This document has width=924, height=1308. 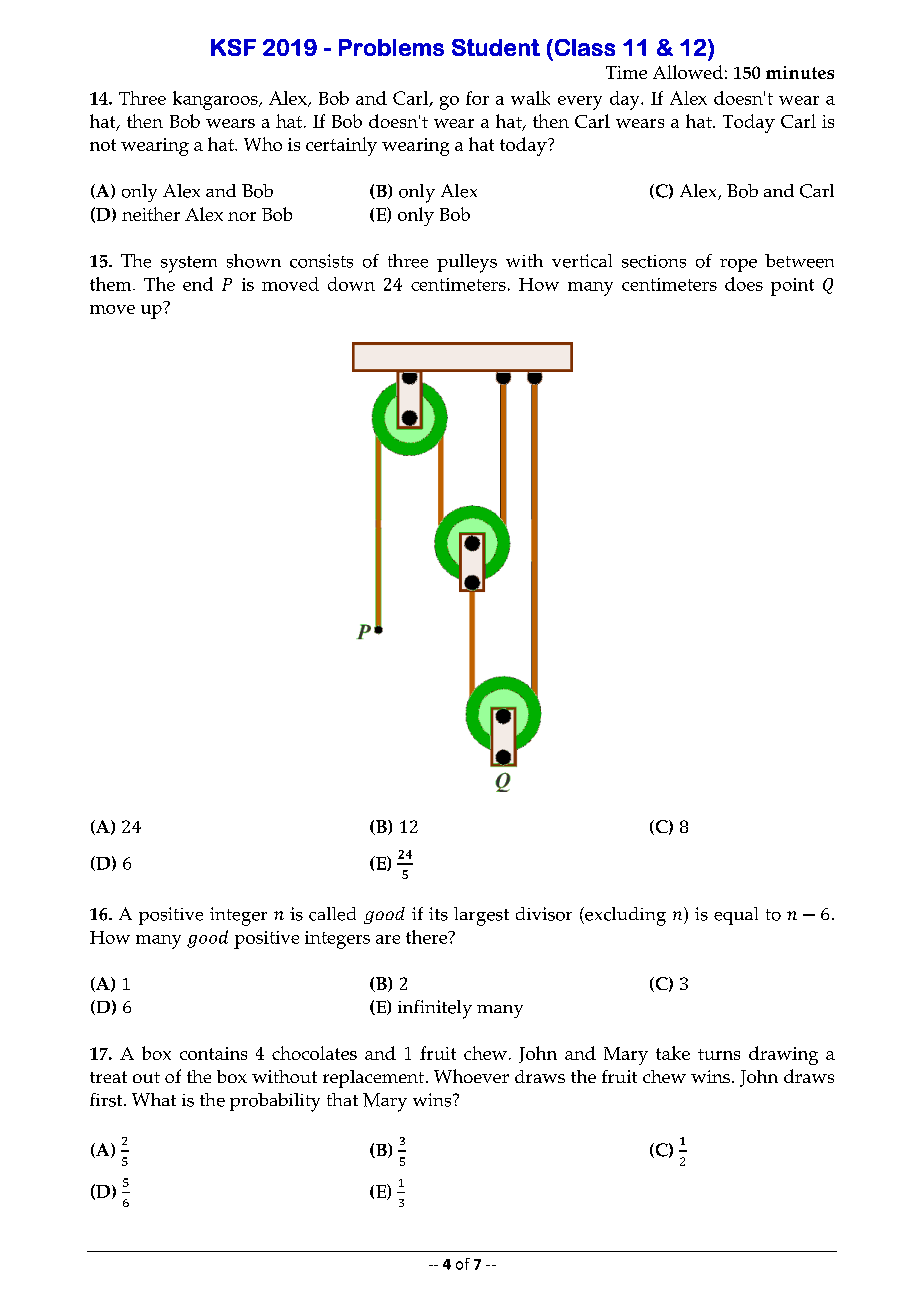 What do you see at coordinates (471, 1076) in the document?
I see `Whoever` at bounding box center [471, 1076].
